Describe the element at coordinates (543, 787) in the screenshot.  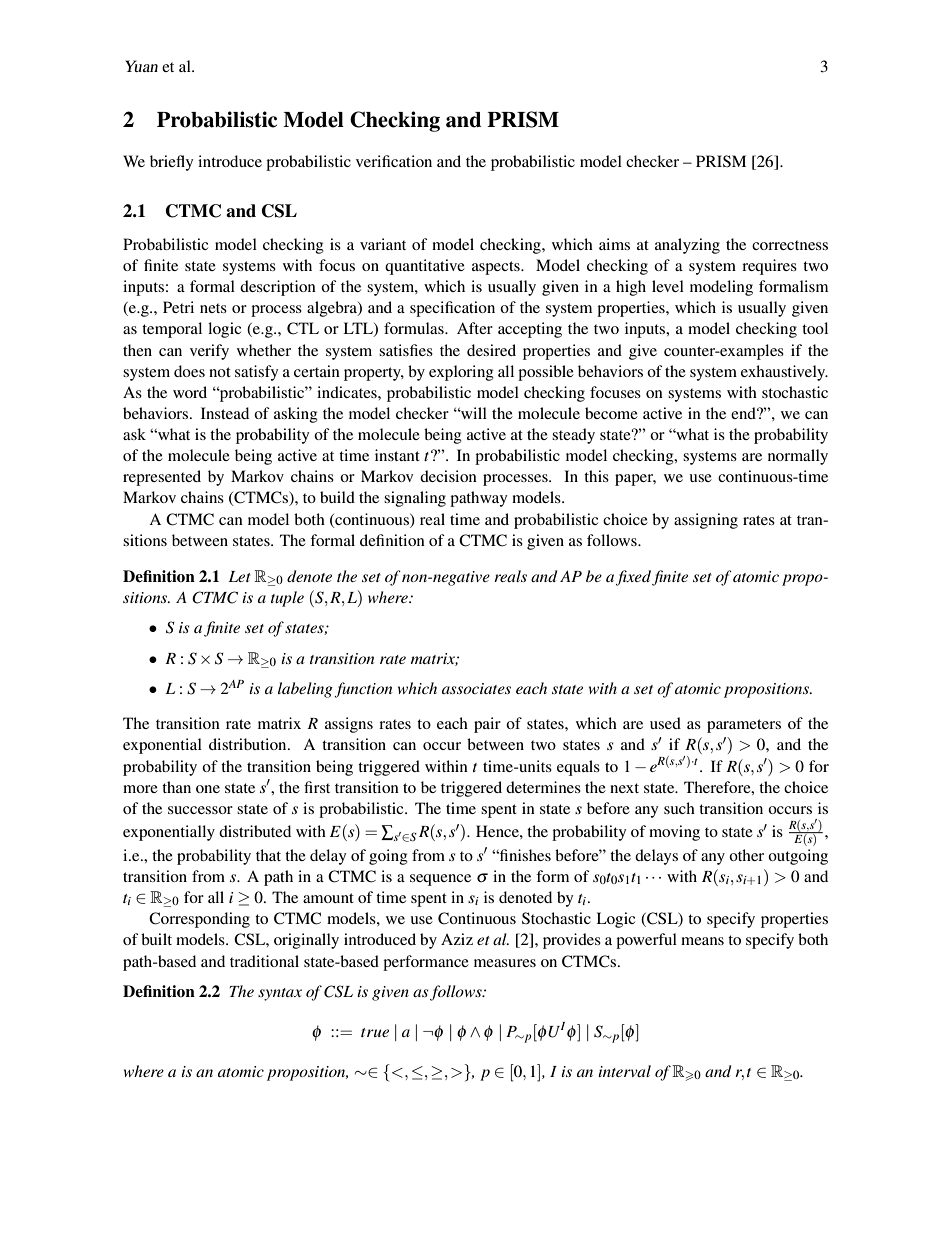
I see `determines` at that location.
